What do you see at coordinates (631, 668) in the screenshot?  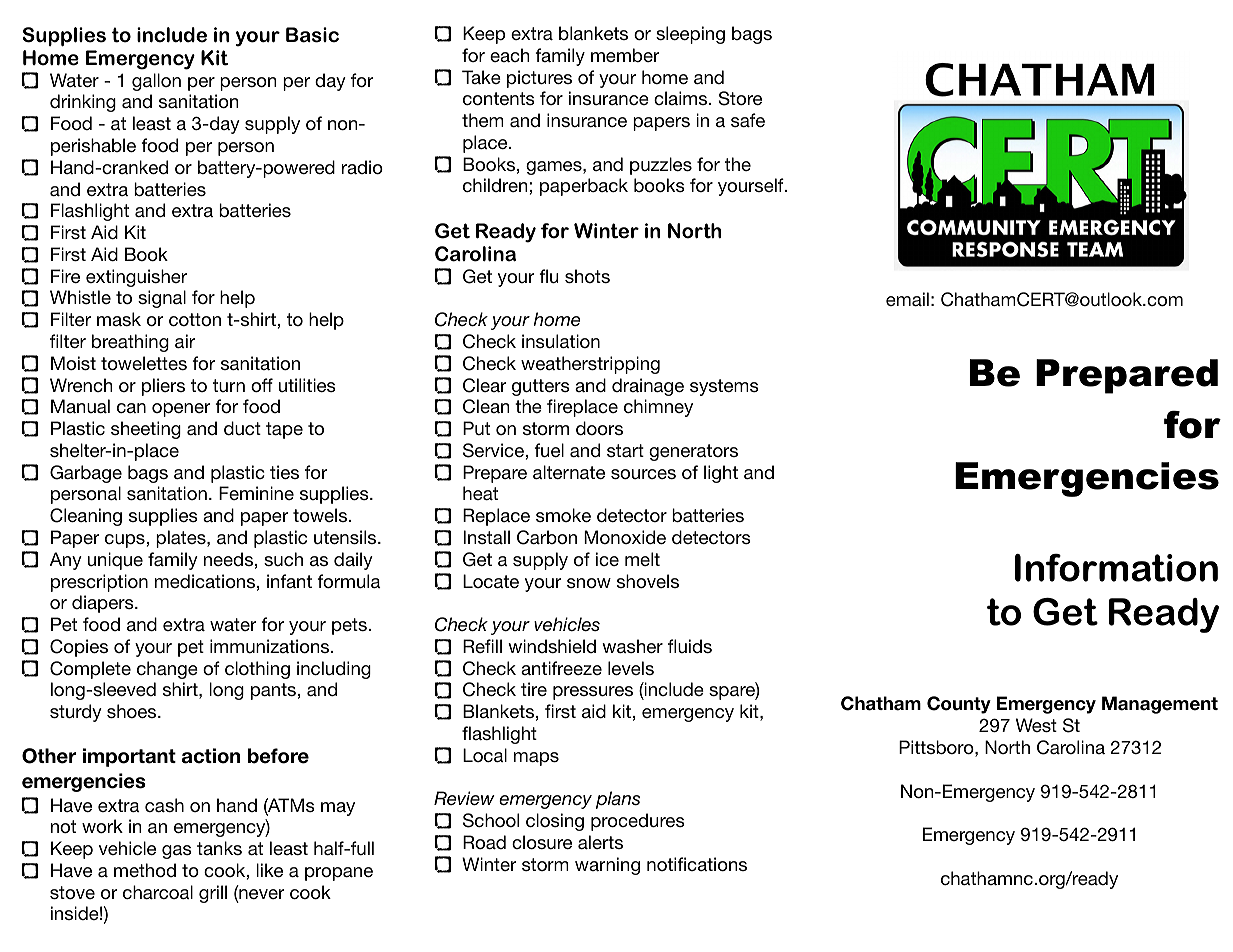 I see `levels` at bounding box center [631, 668].
